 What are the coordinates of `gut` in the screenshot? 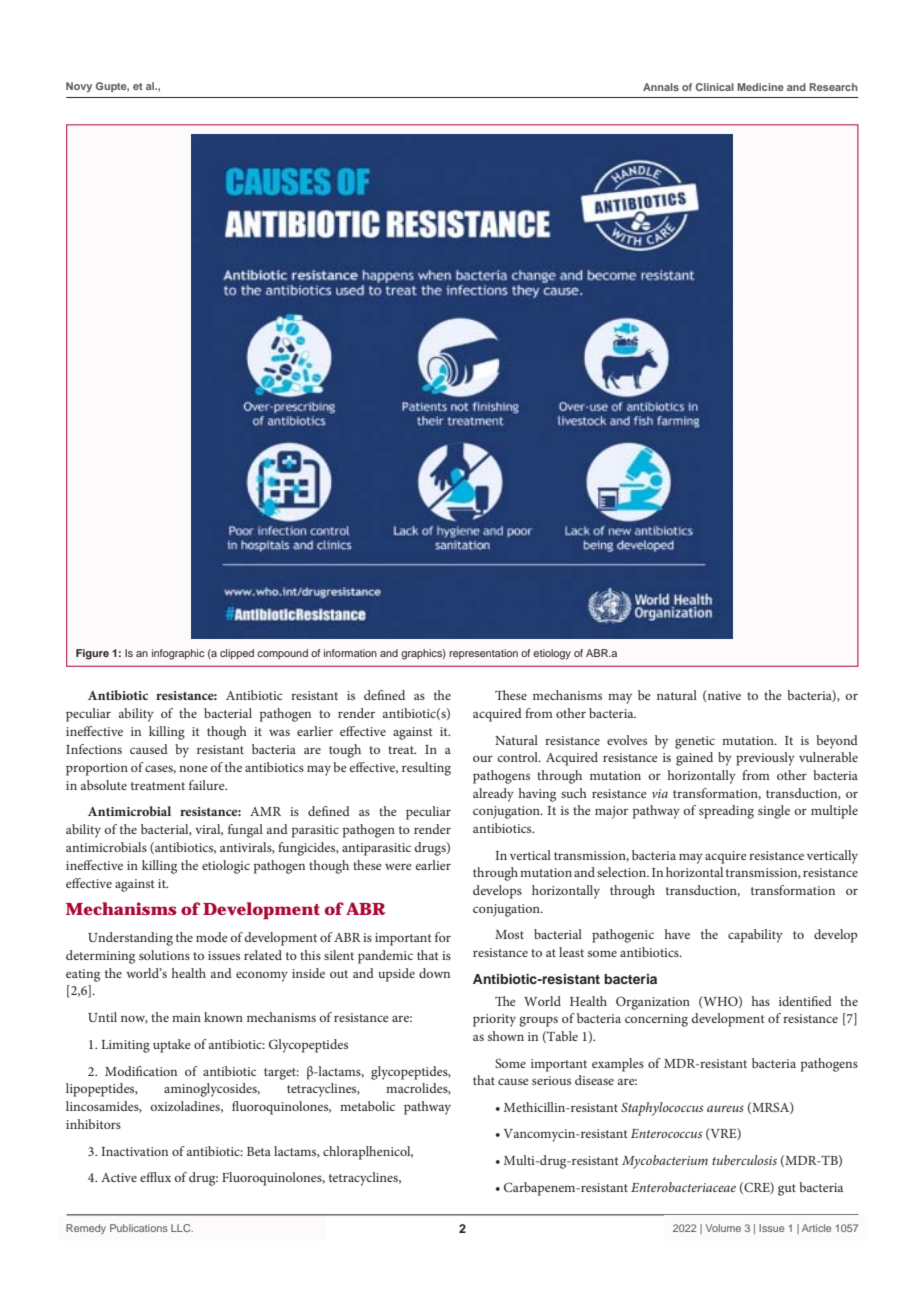 It's located at (787, 1190).
